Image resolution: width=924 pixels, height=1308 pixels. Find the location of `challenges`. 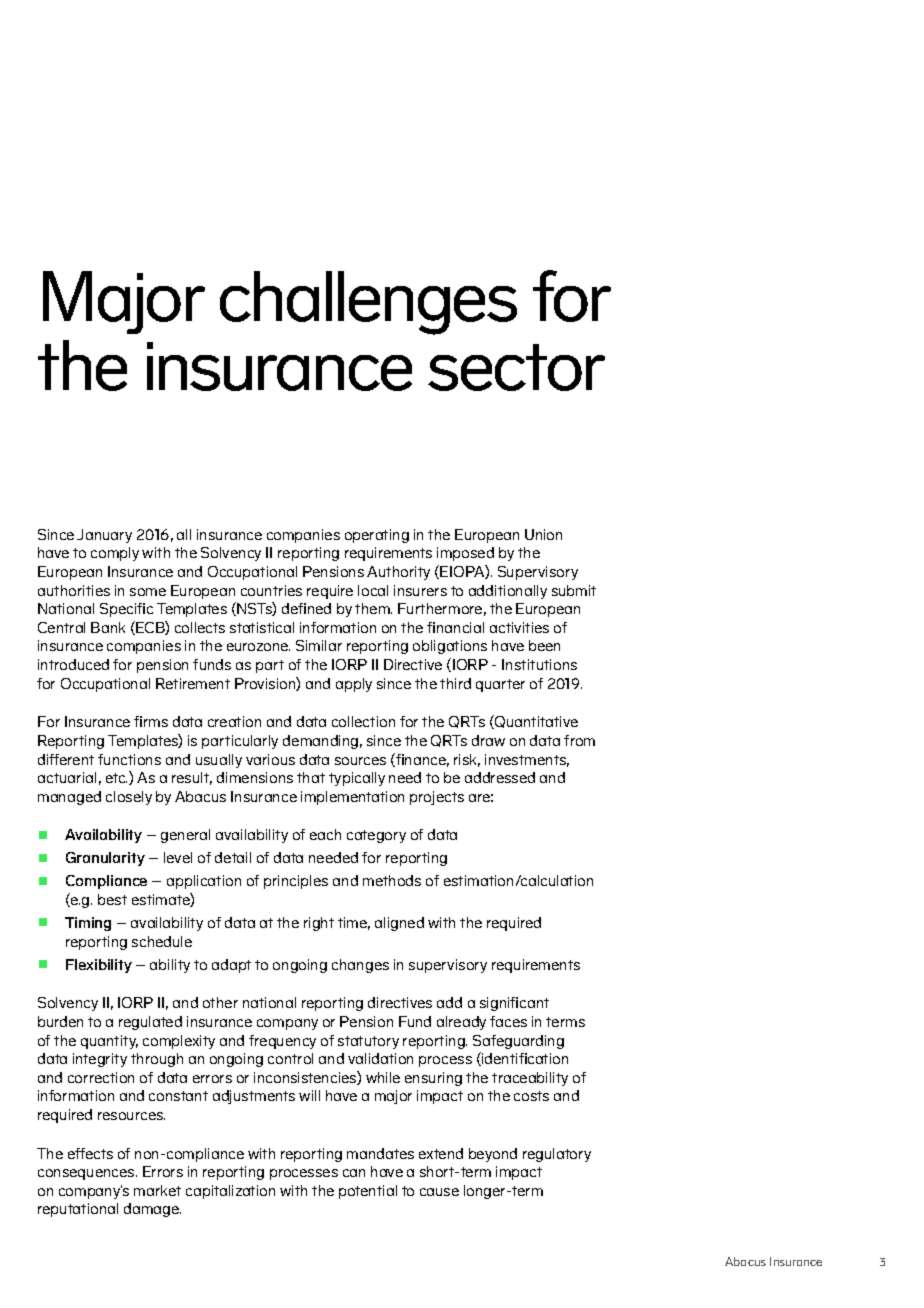

challenges is located at coordinates (368, 303).
